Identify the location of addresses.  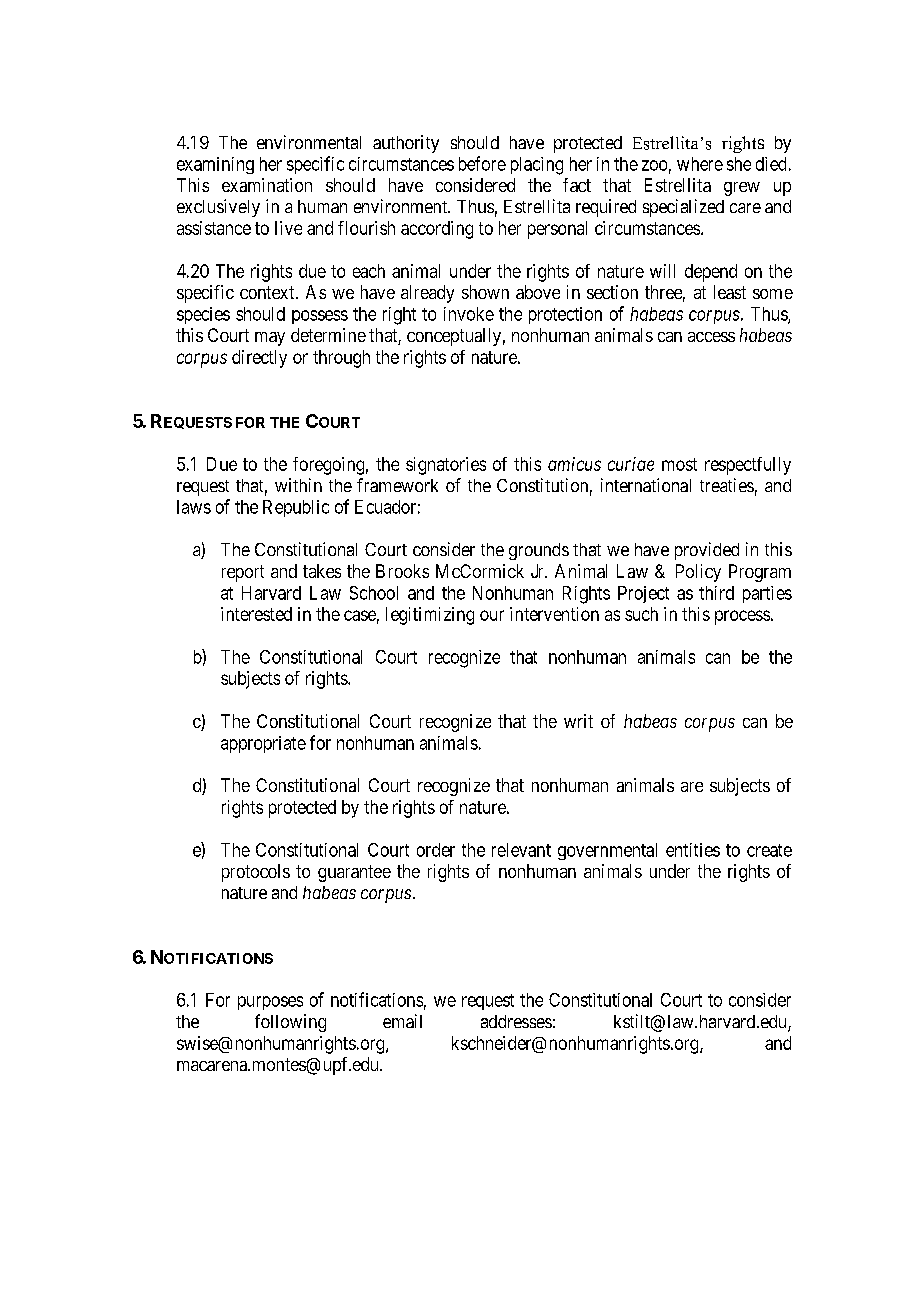
(516, 1021).
